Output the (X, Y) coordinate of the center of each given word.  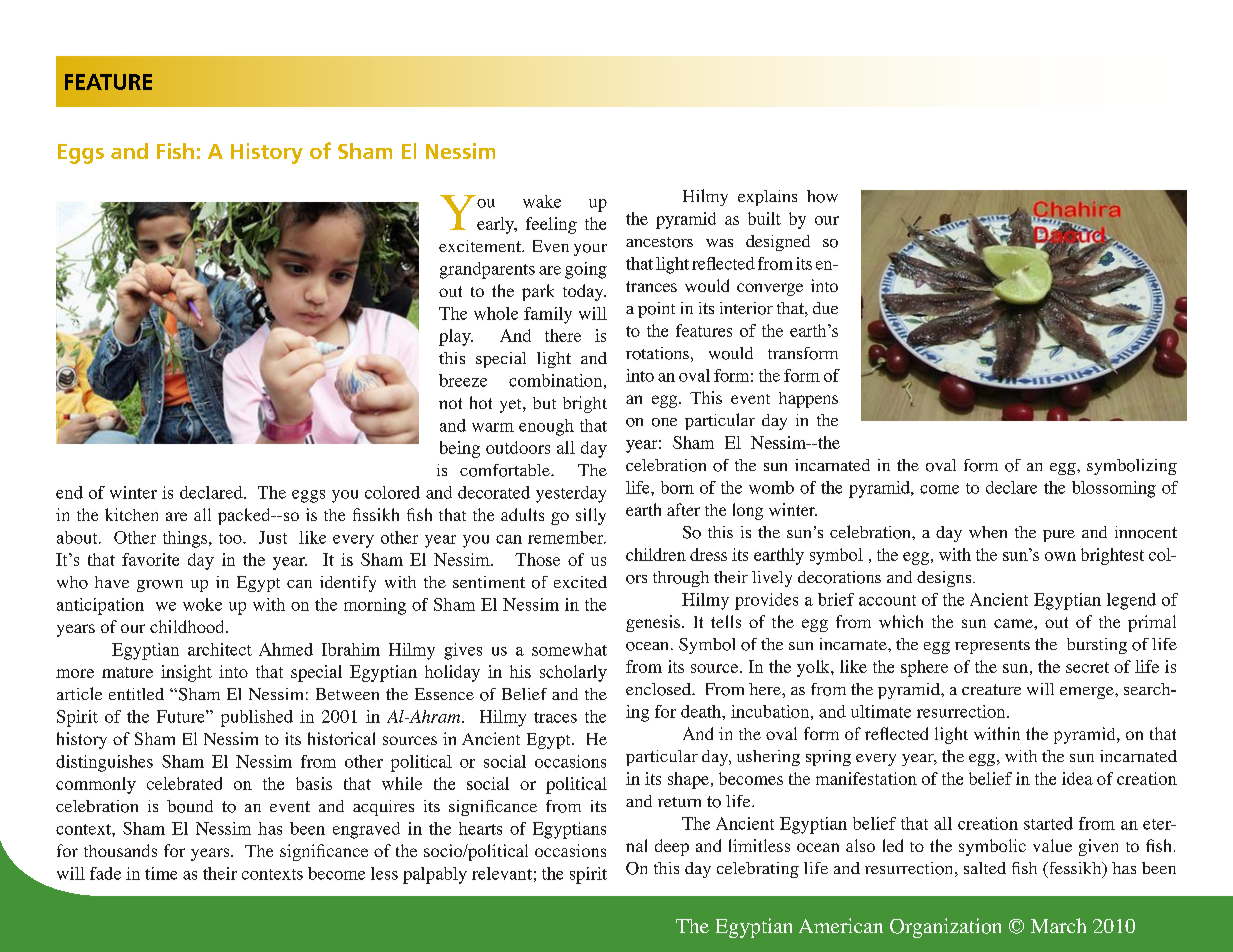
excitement (481, 246)
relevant (502, 873)
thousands (120, 850)
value (1052, 845)
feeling (551, 225)
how (822, 196)
